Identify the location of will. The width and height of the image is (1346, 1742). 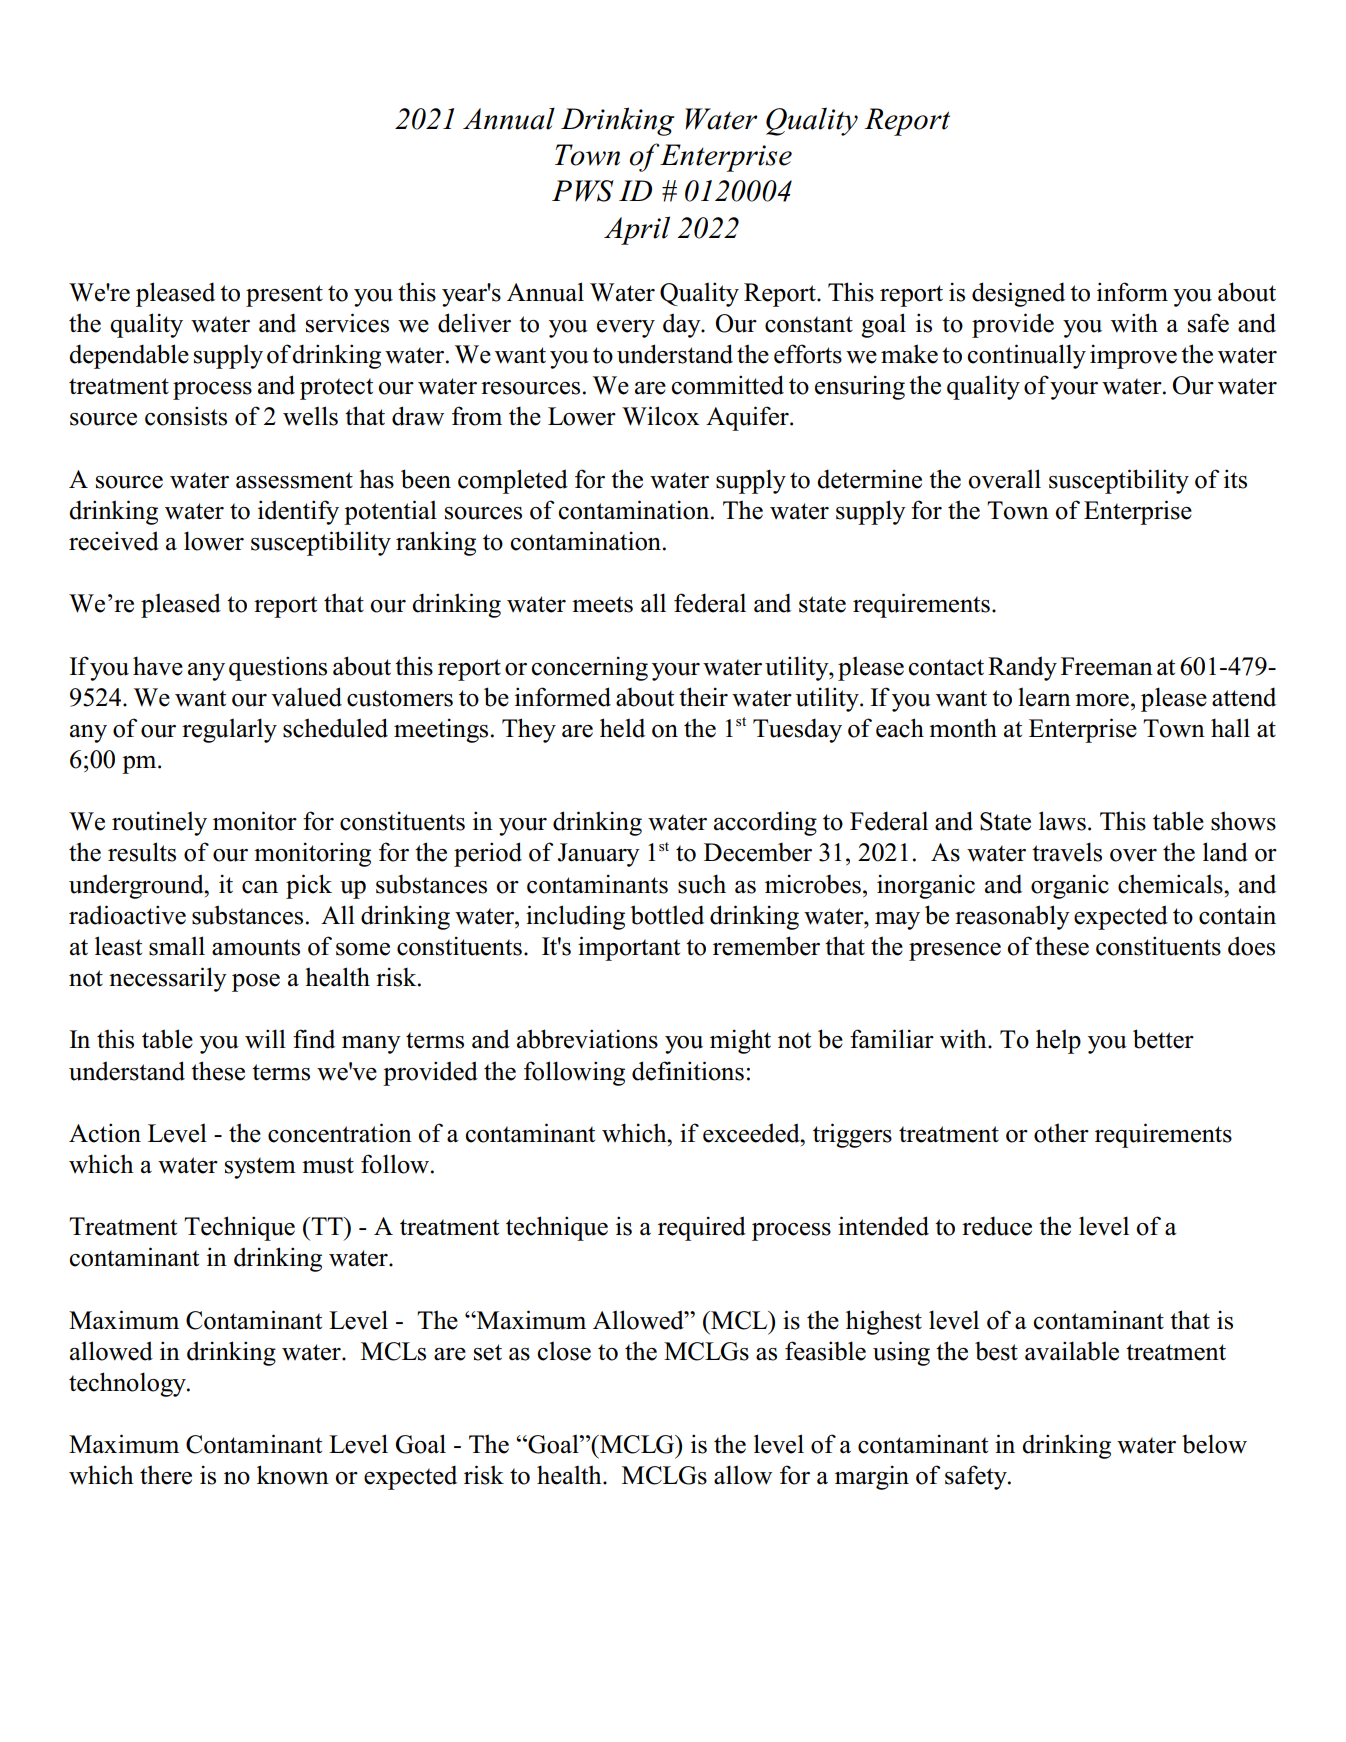
(265, 1038).
